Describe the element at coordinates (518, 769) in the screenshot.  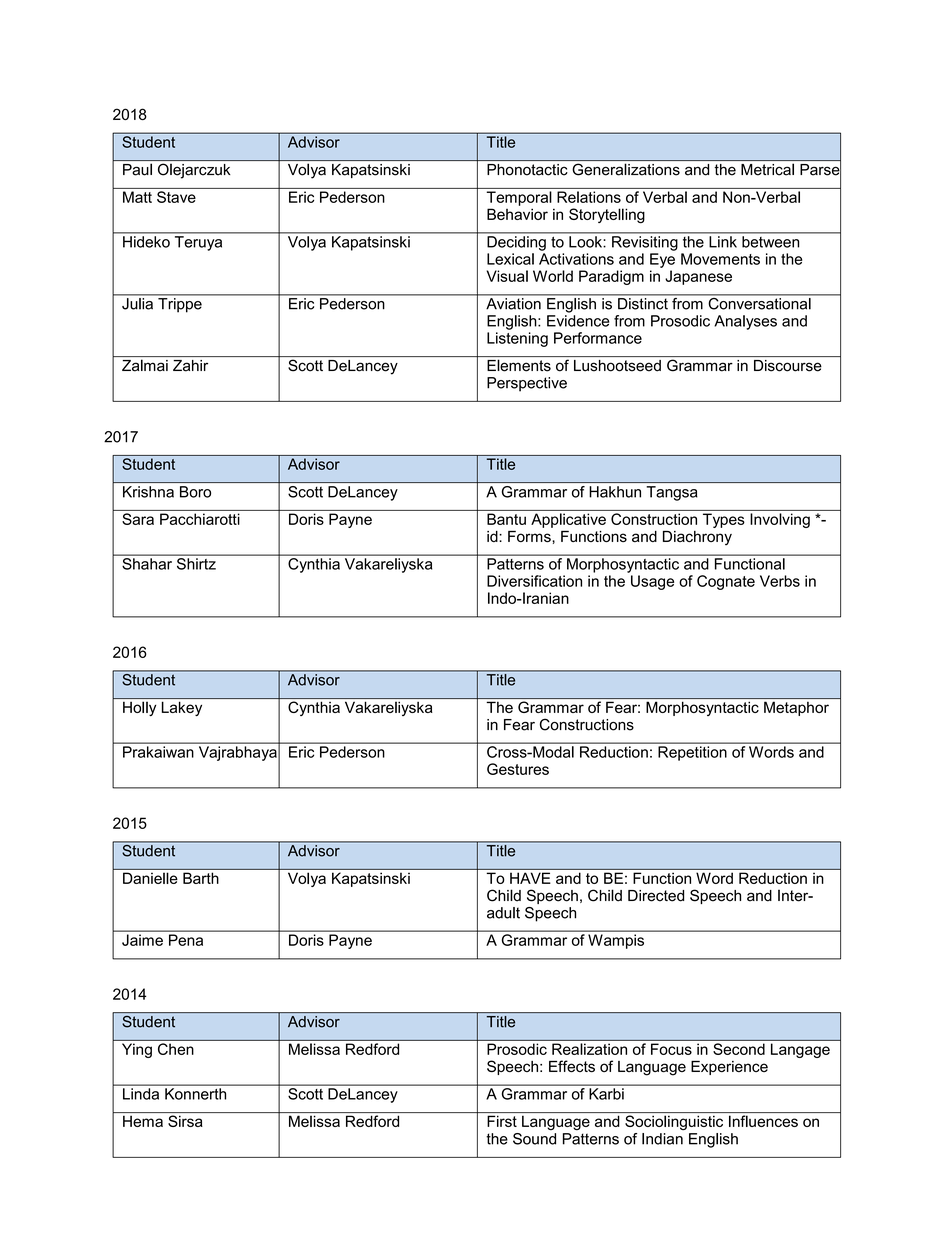
I see `Gestures` at that location.
